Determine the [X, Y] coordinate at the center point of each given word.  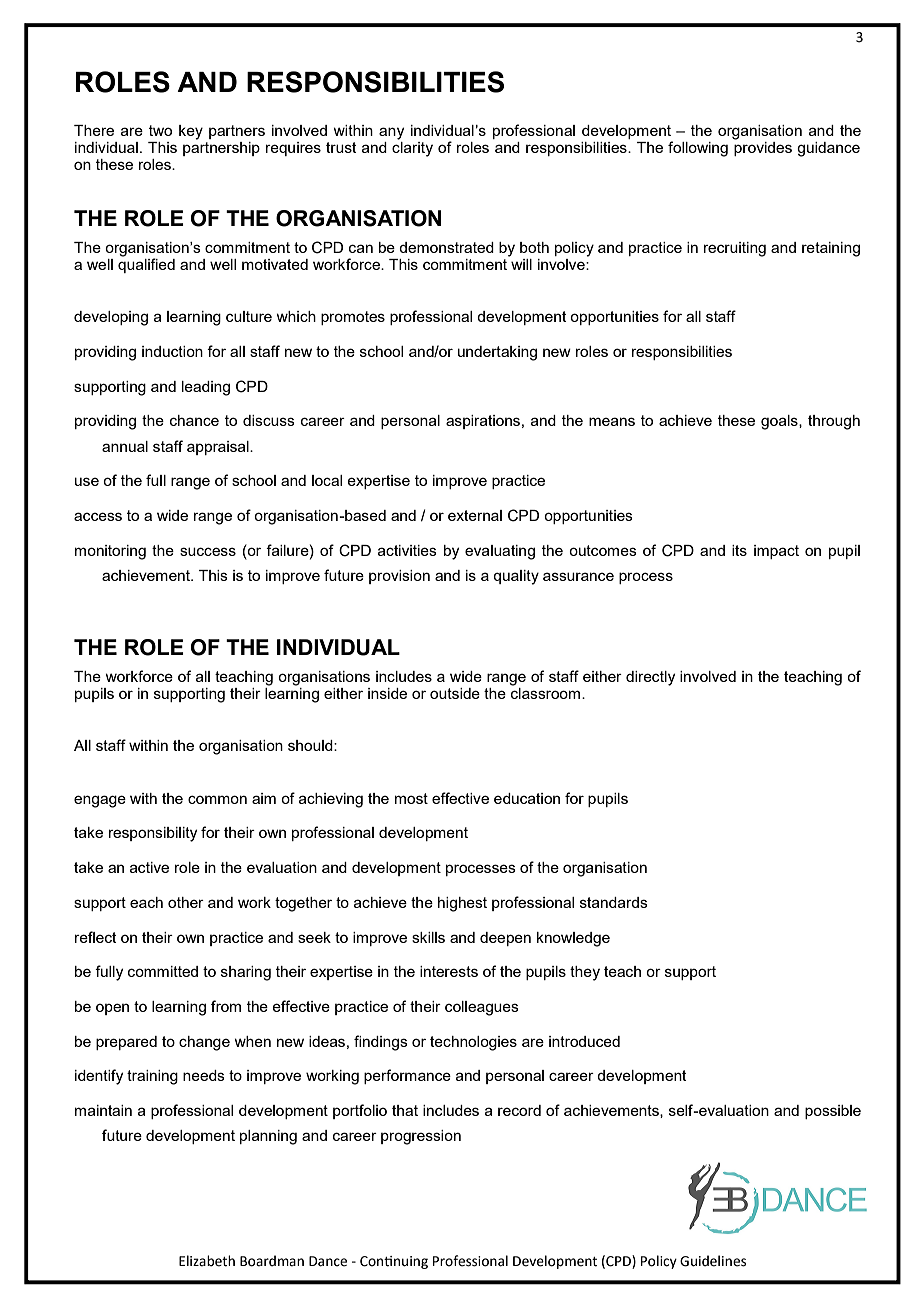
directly [650, 678]
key [191, 132]
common [217, 799]
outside [455, 693]
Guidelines [713, 1261]
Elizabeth [207, 1261]
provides [763, 149]
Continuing [394, 1262]
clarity [412, 149]
